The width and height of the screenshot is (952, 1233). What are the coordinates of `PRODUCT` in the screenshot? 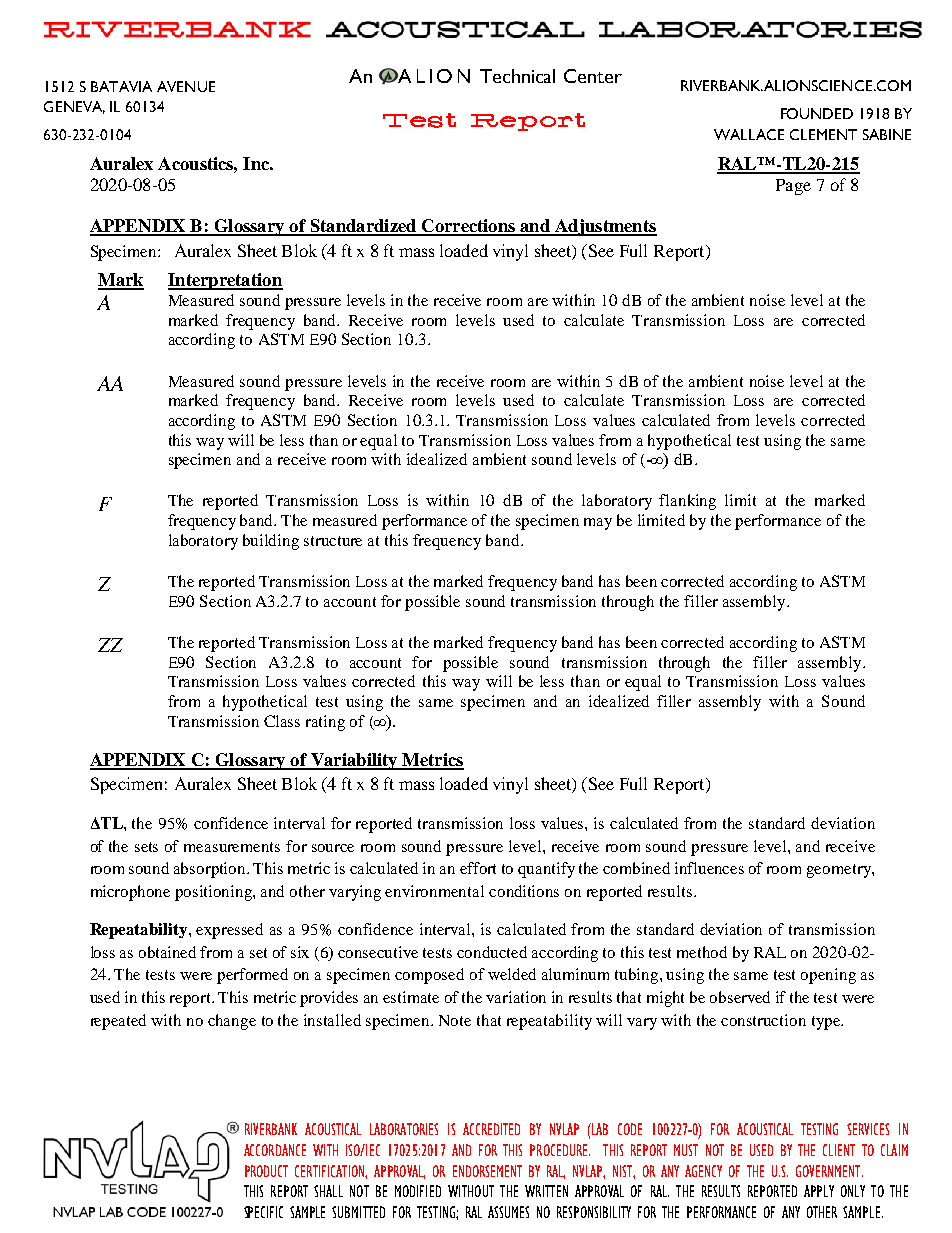 It's located at (266, 1171).
